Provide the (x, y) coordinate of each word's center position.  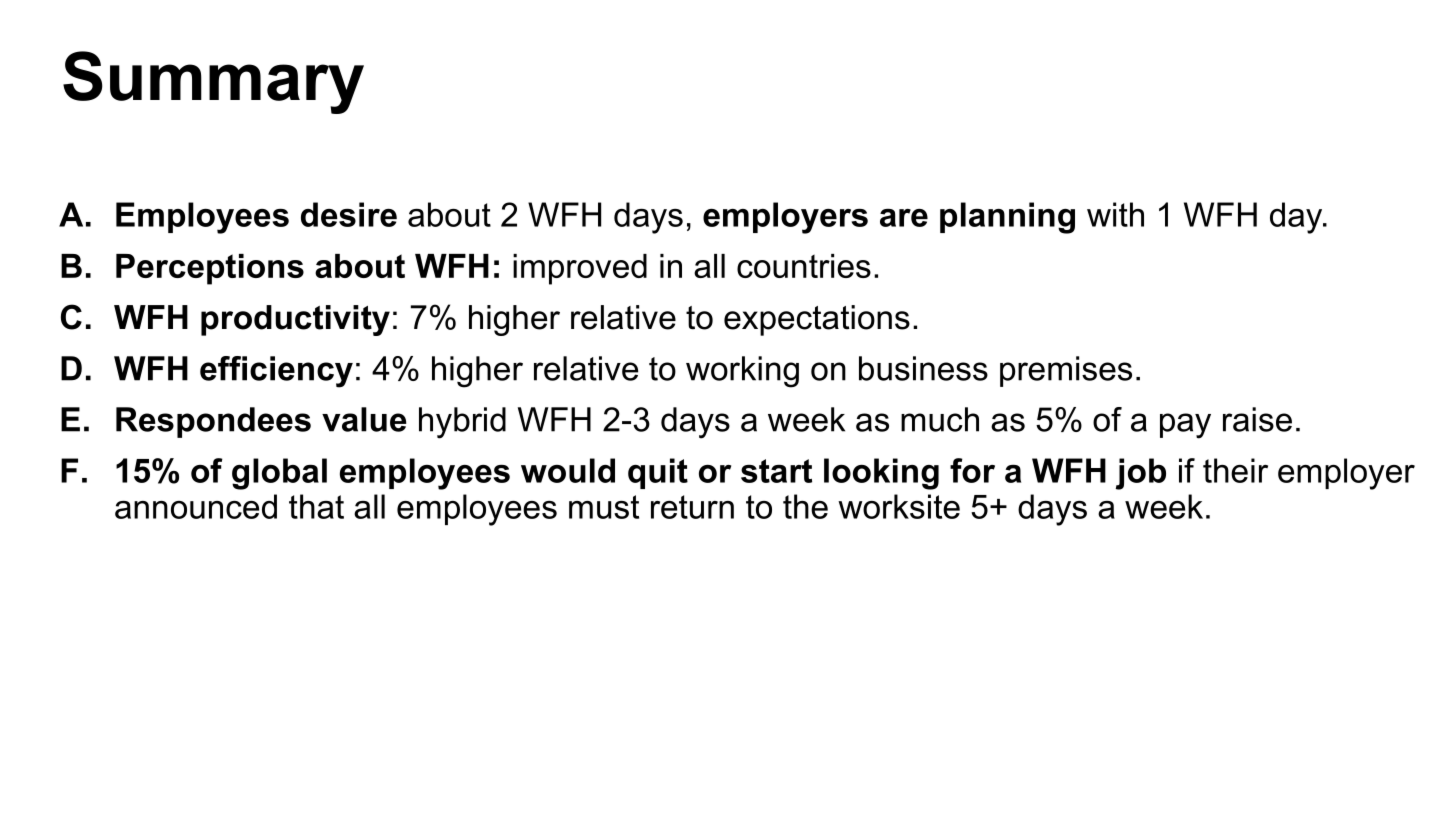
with (1115, 214)
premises (1066, 371)
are (904, 218)
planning (1007, 218)
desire (349, 214)
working (742, 372)
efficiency (276, 372)
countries (804, 266)
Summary (213, 82)
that (316, 506)
